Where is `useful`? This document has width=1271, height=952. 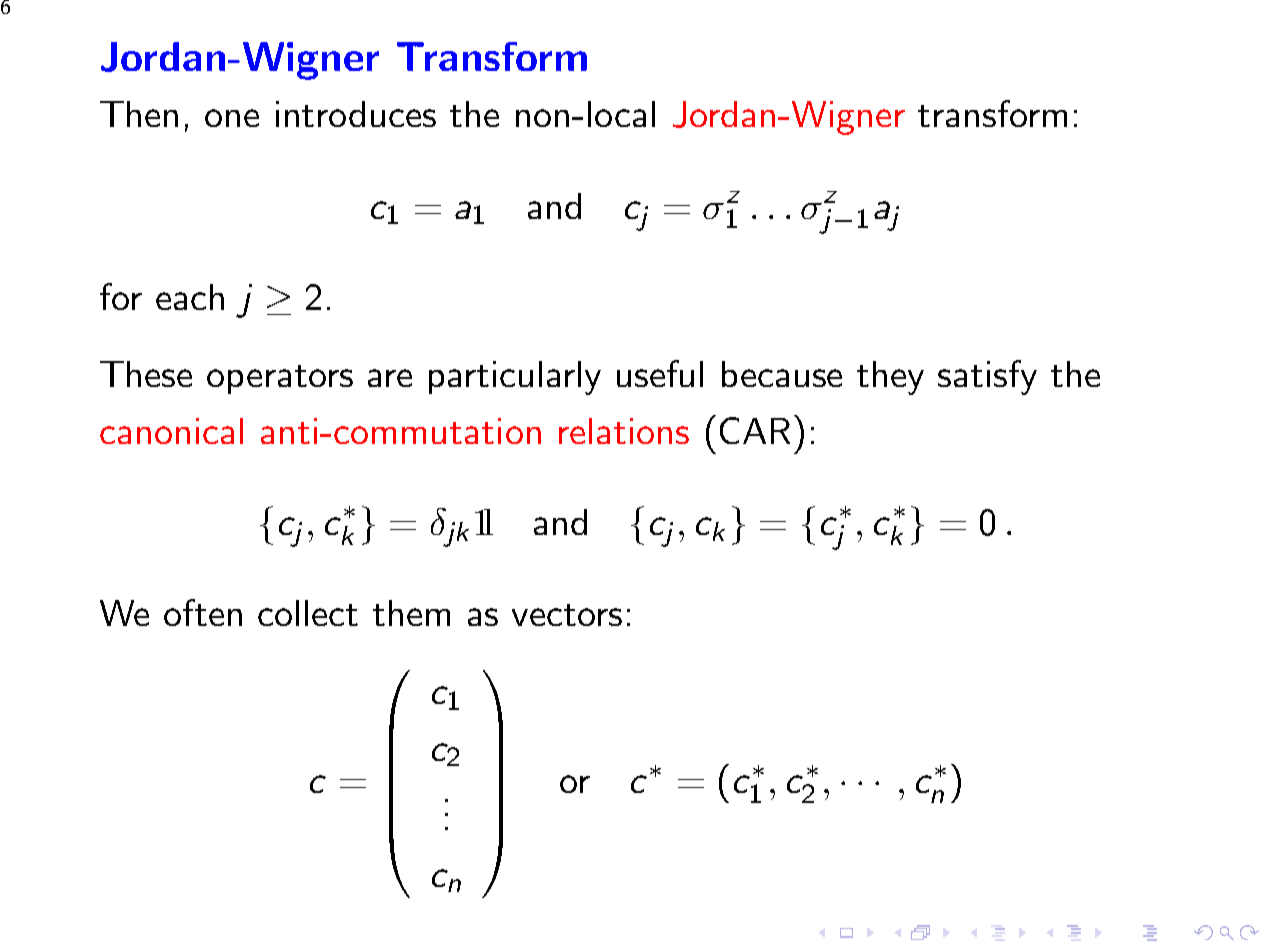
useful is located at coordinates (660, 373).
